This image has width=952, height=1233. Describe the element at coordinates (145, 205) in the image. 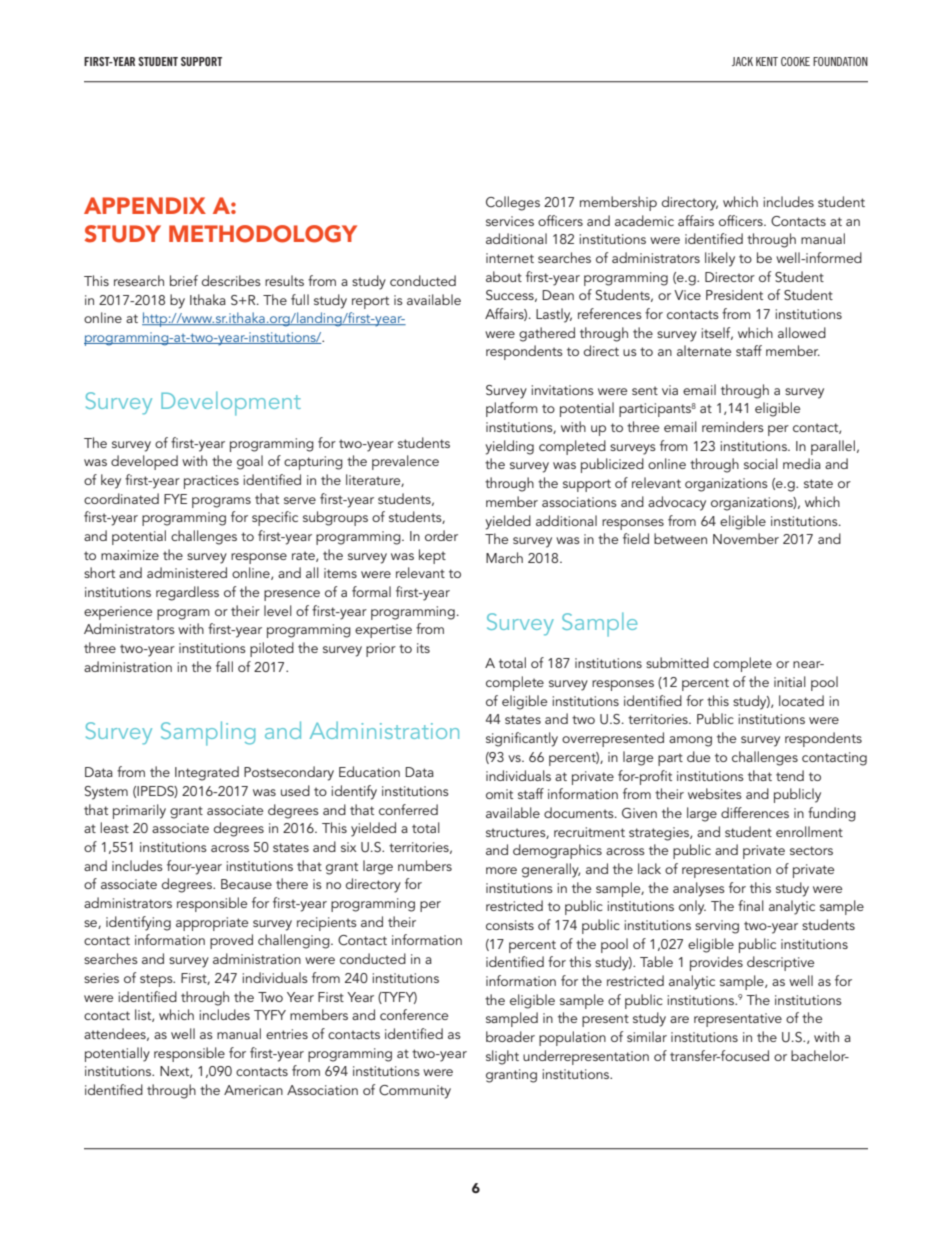

I see `APPENDIX` at that location.
